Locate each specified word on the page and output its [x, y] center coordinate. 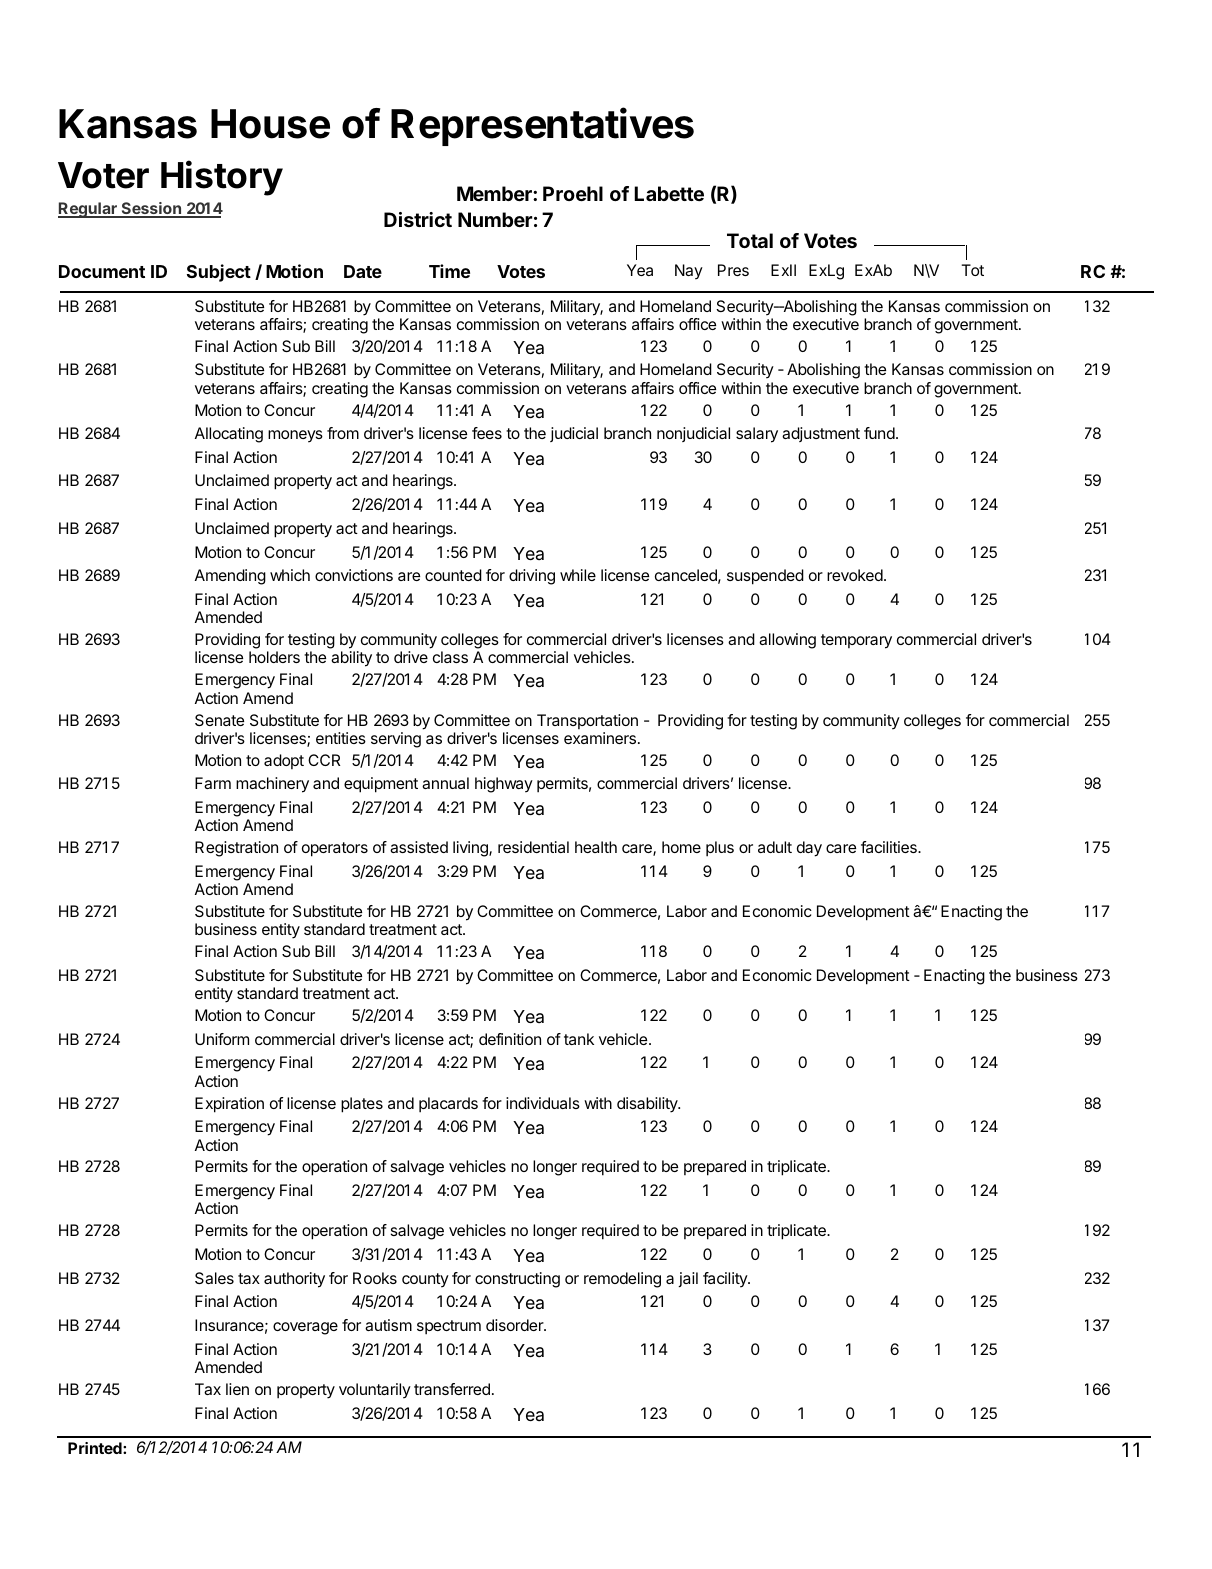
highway [504, 785]
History [222, 178]
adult [775, 847]
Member [495, 193]
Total [750, 240]
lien [237, 1389]
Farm [213, 783]
